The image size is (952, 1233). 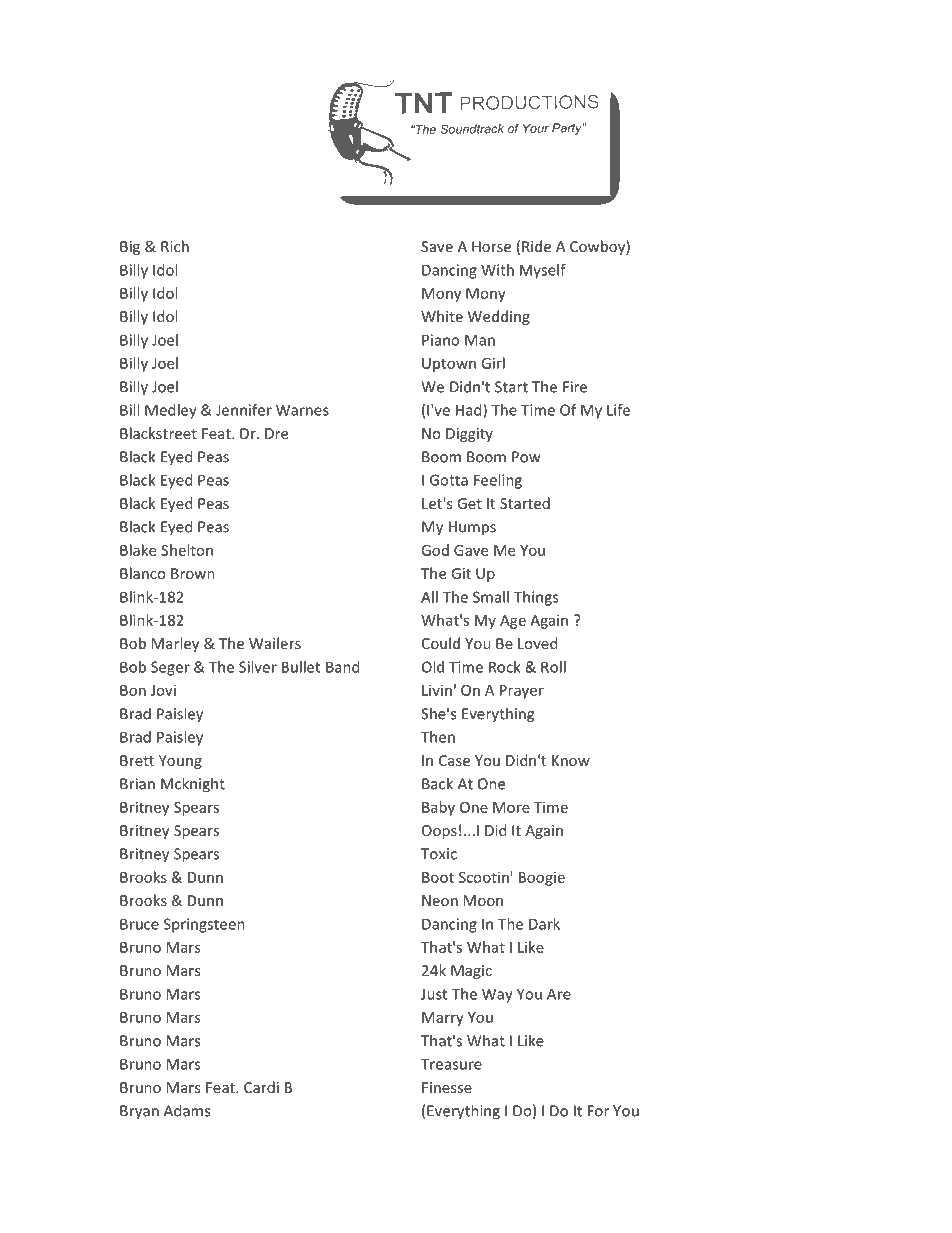 What do you see at coordinates (342, 667) in the screenshot?
I see `Band` at bounding box center [342, 667].
